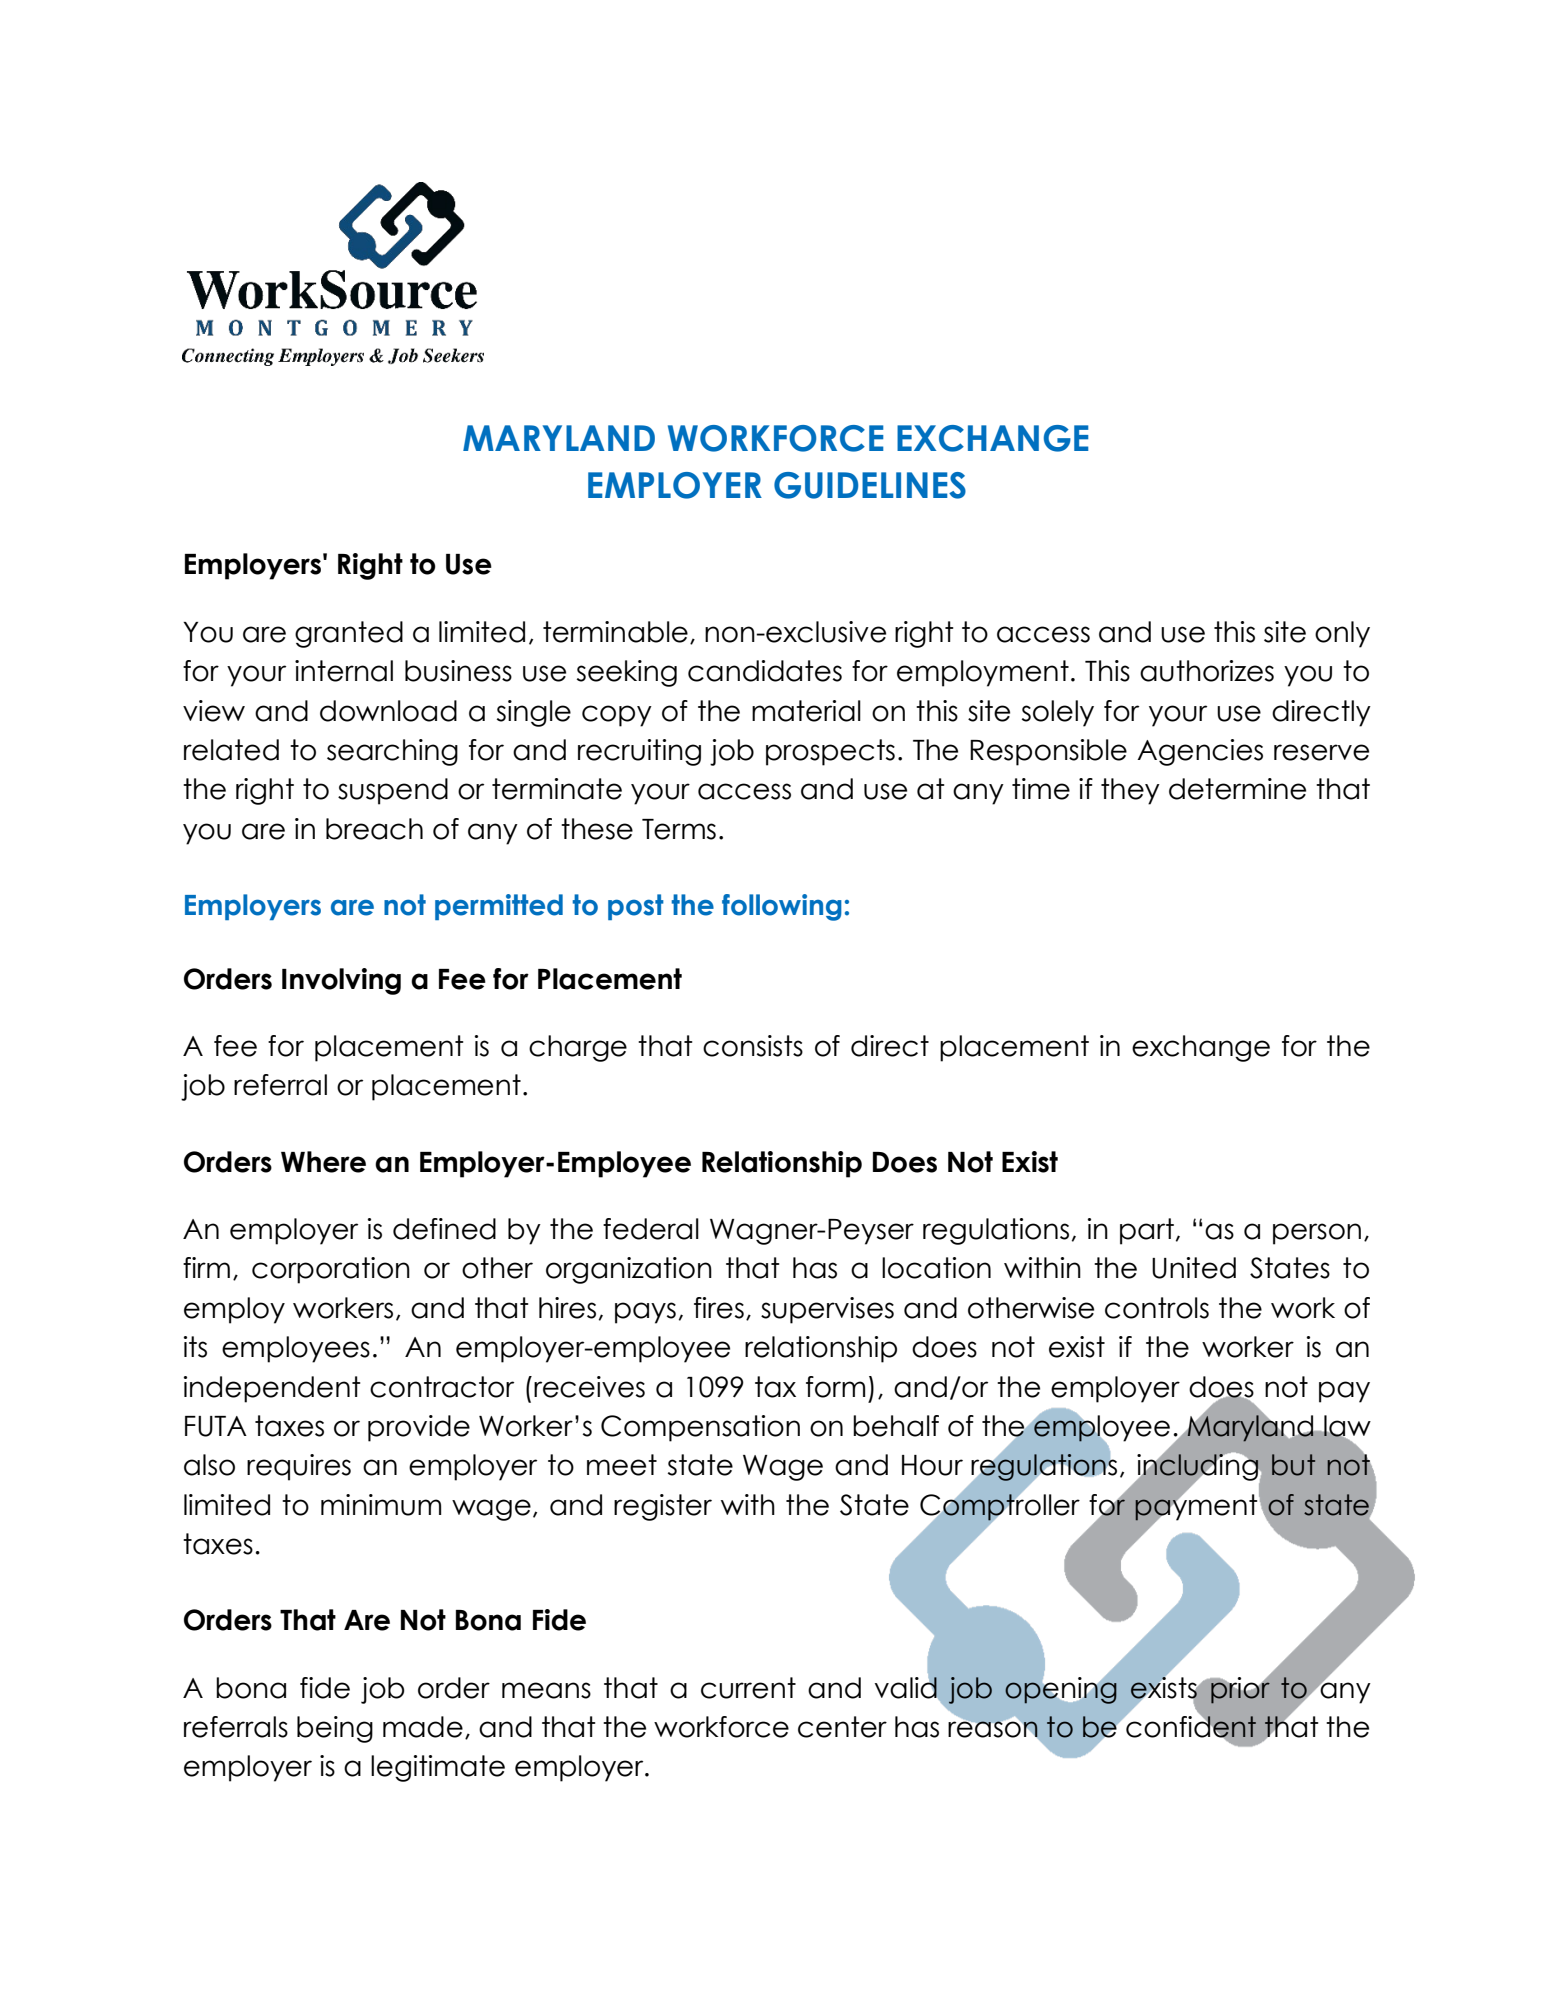 The height and width of the page is (2010, 1553). What do you see at coordinates (335, 1729) in the page?
I see `being` at bounding box center [335, 1729].
